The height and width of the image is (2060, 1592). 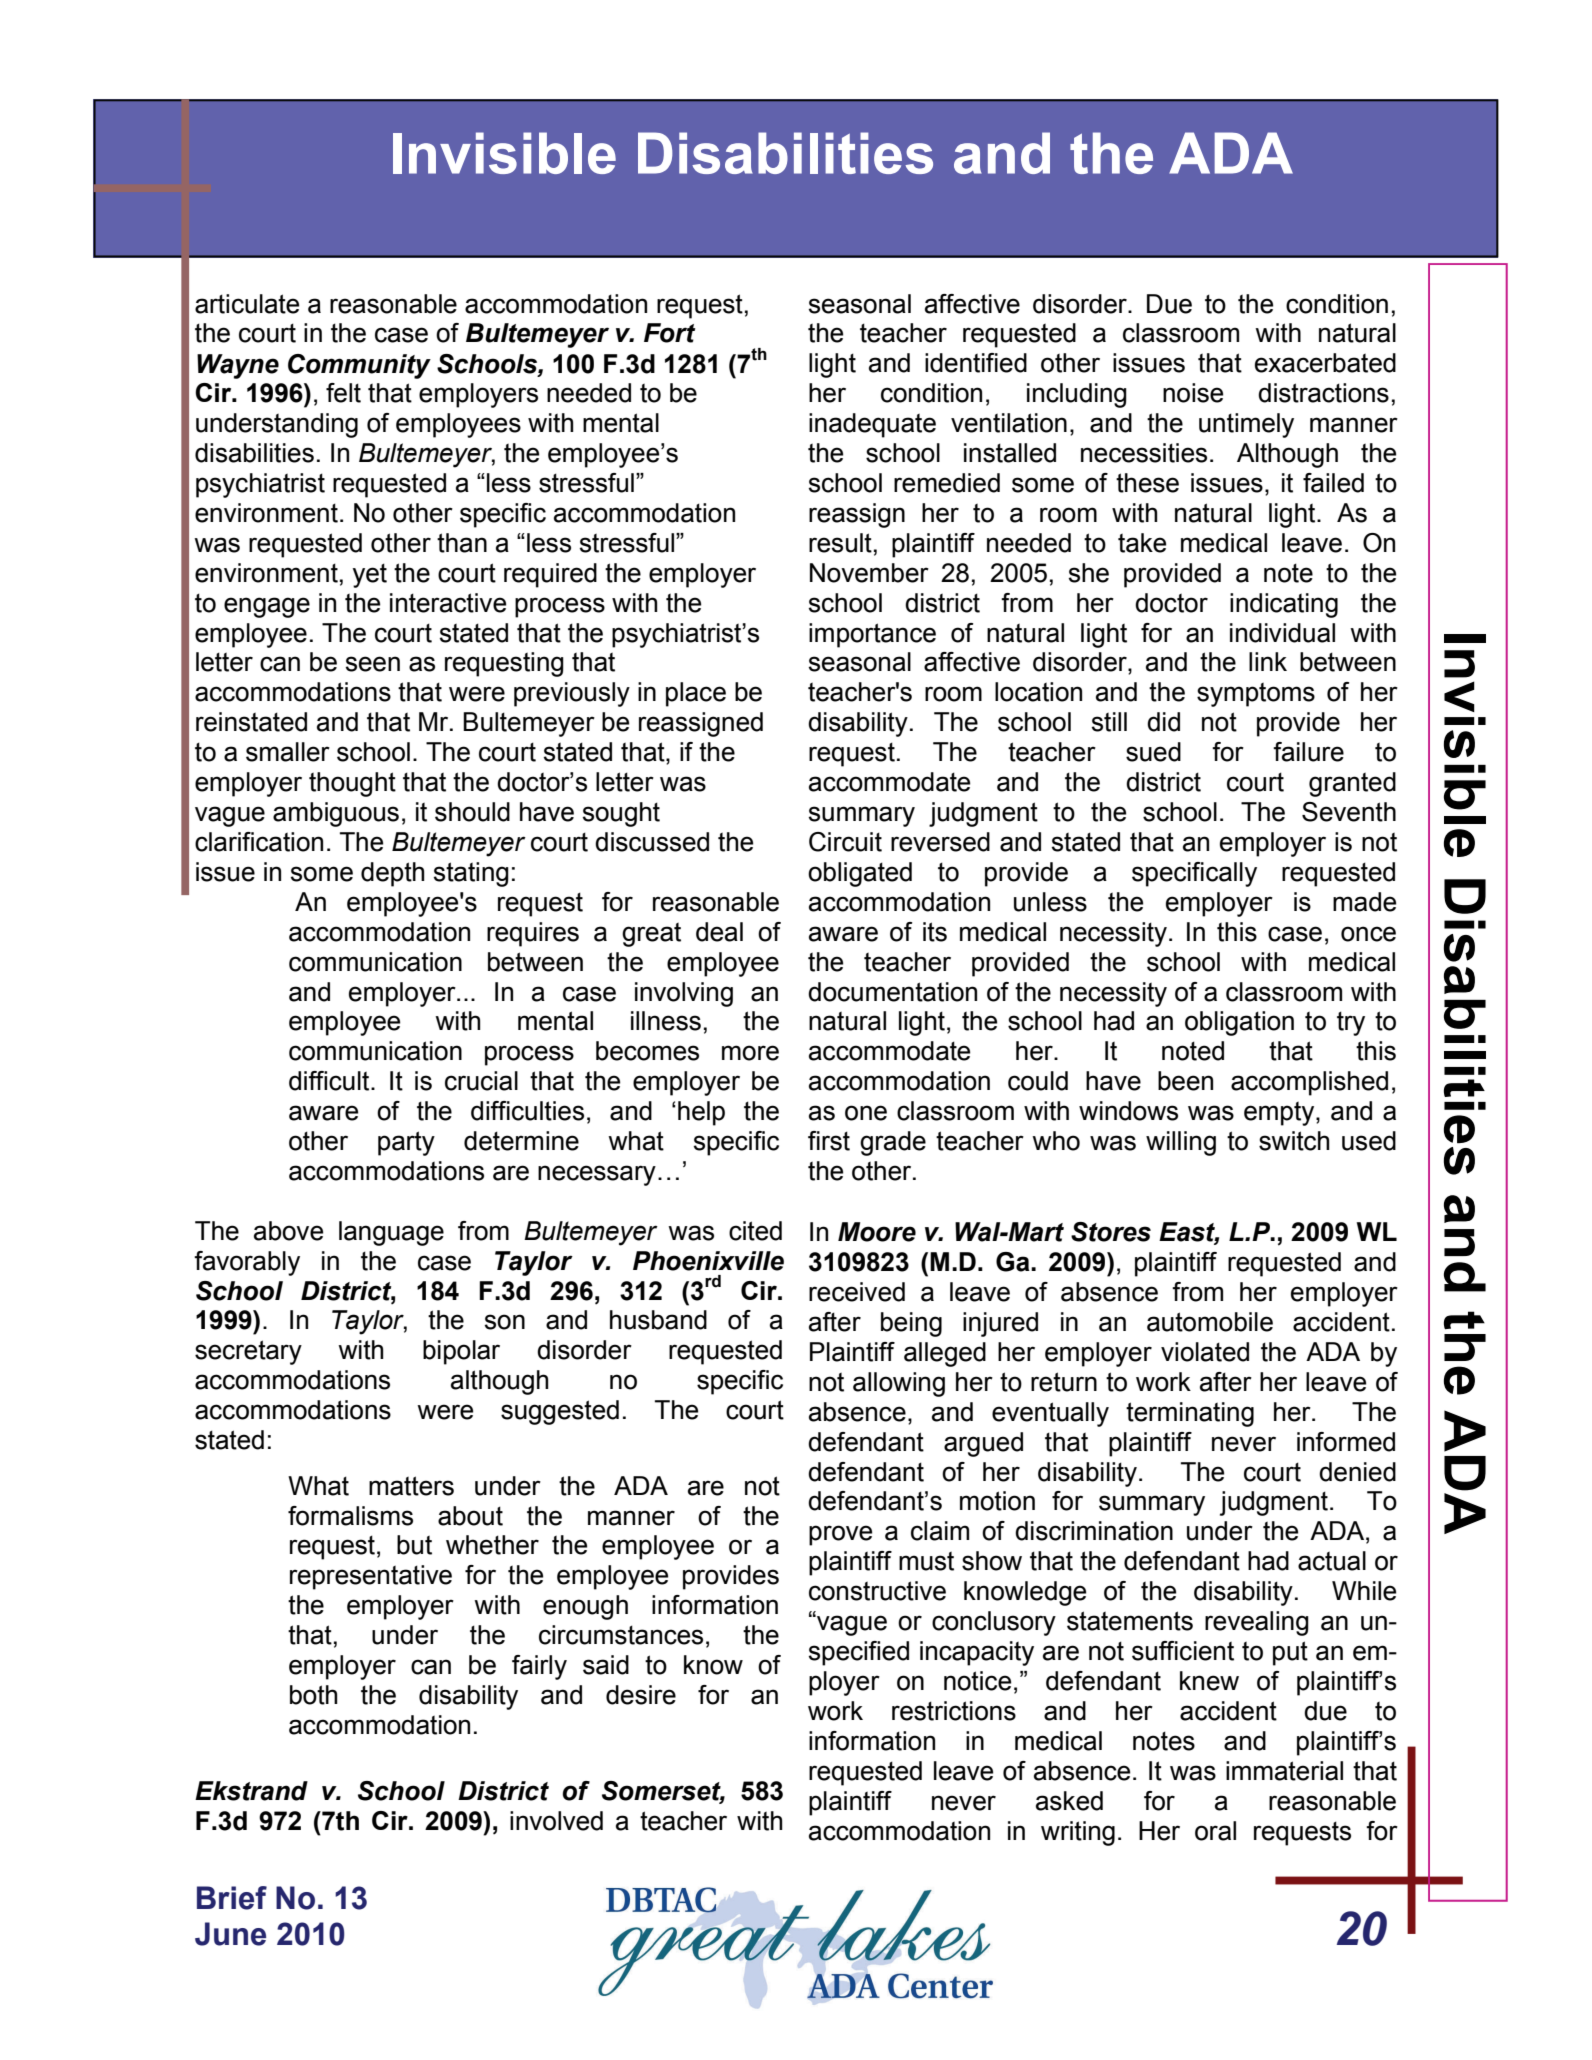 What do you see at coordinates (556, 1821) in the image?
I see `involved` at bounding box center [556, 1821].
